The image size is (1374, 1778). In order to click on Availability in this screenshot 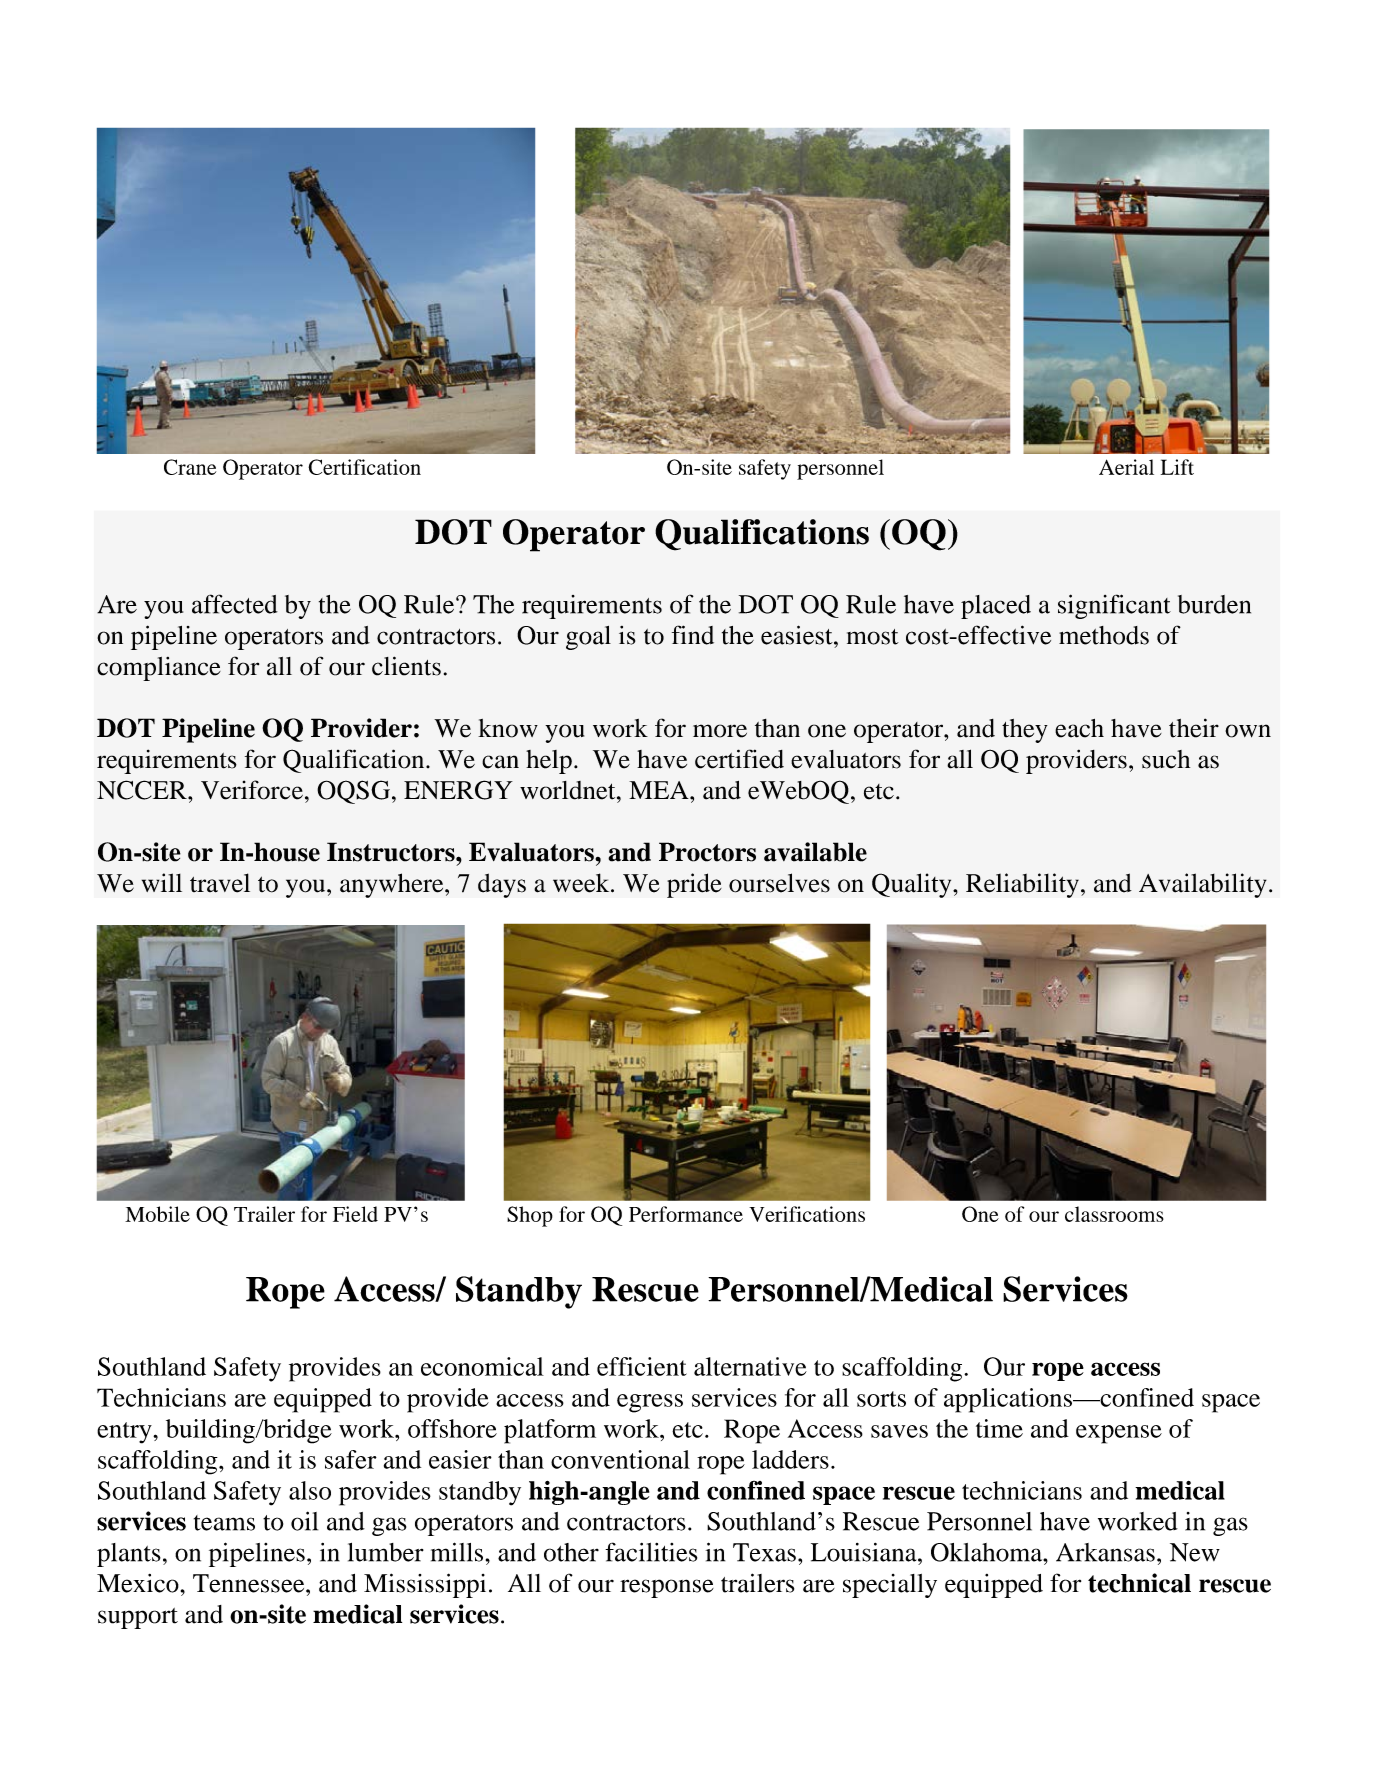, I will do `click(1203, 885)`.
